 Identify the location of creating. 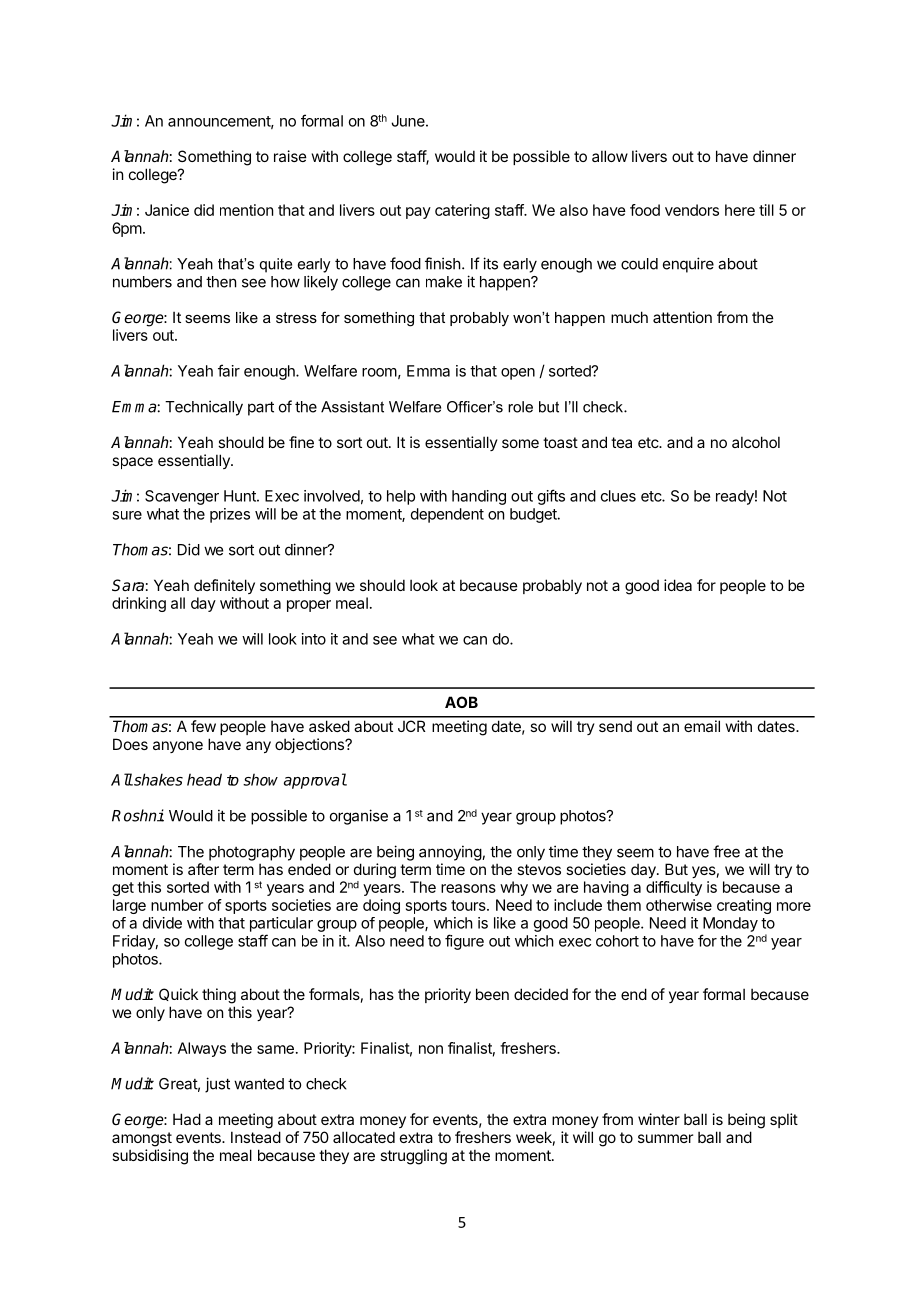
(744, 906).
